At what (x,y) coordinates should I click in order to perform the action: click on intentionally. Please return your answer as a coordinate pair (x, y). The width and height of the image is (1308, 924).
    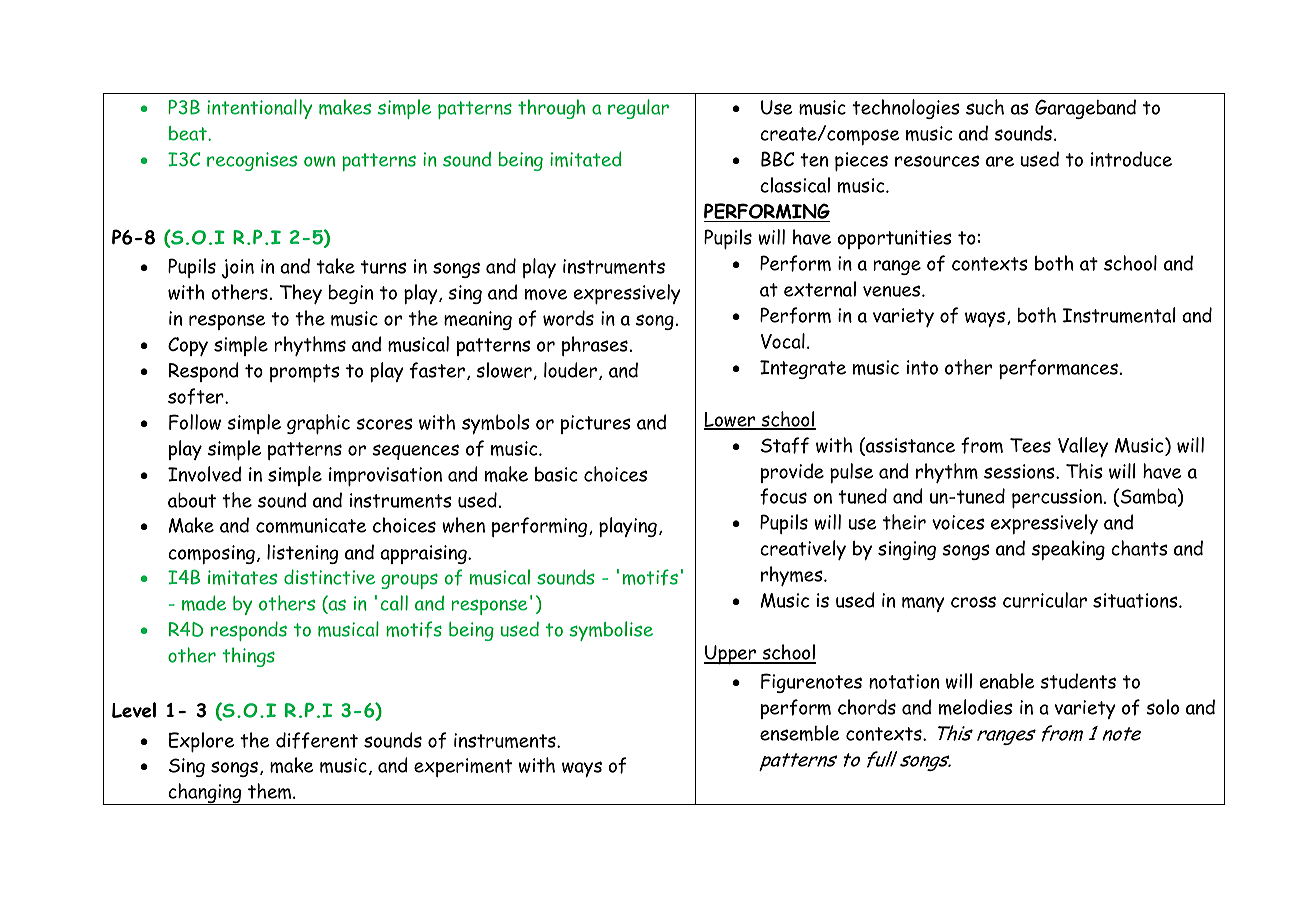
    Looking at the image, I should click on (259, 109).
